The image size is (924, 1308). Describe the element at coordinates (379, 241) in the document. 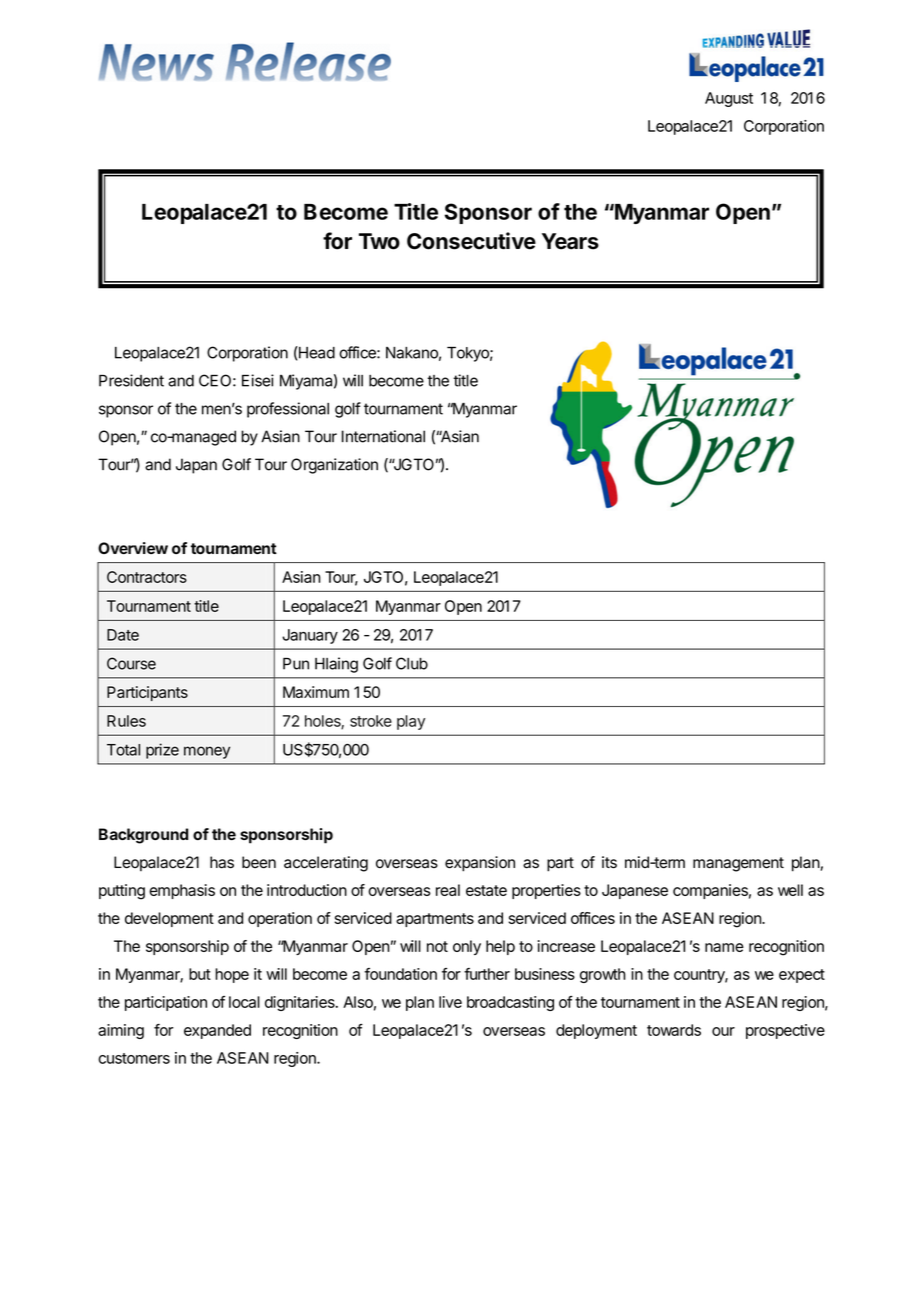

I see `Two` at that location.
